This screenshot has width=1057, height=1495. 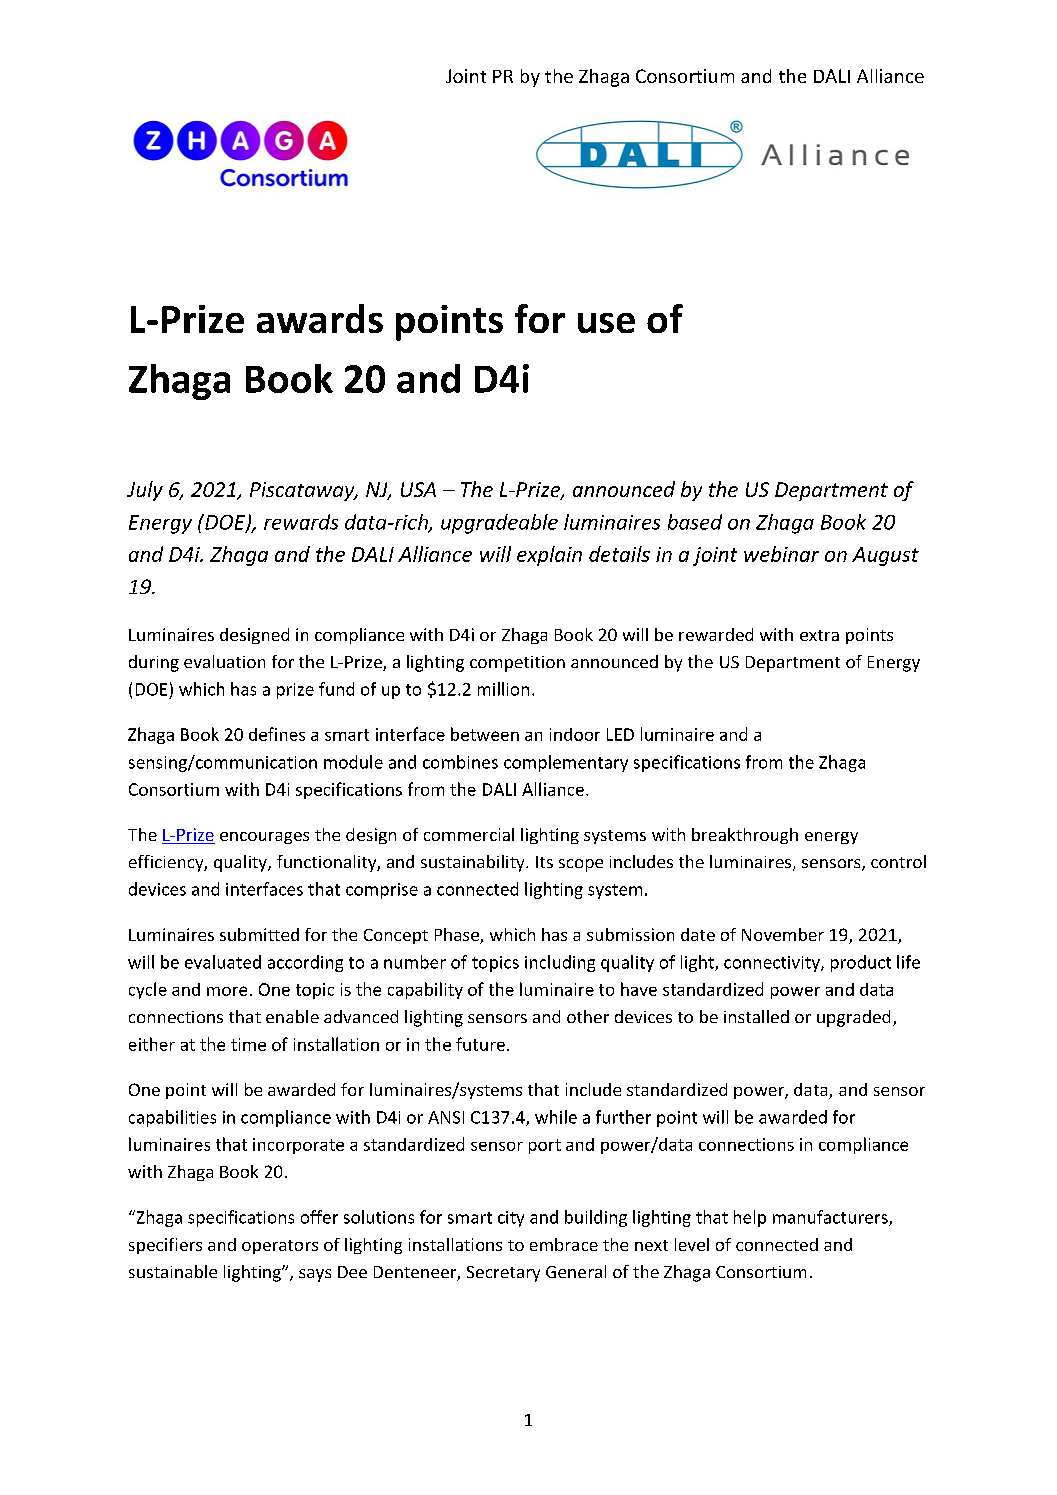 I want to click on breakthrough, so click(x=745, y=836).
